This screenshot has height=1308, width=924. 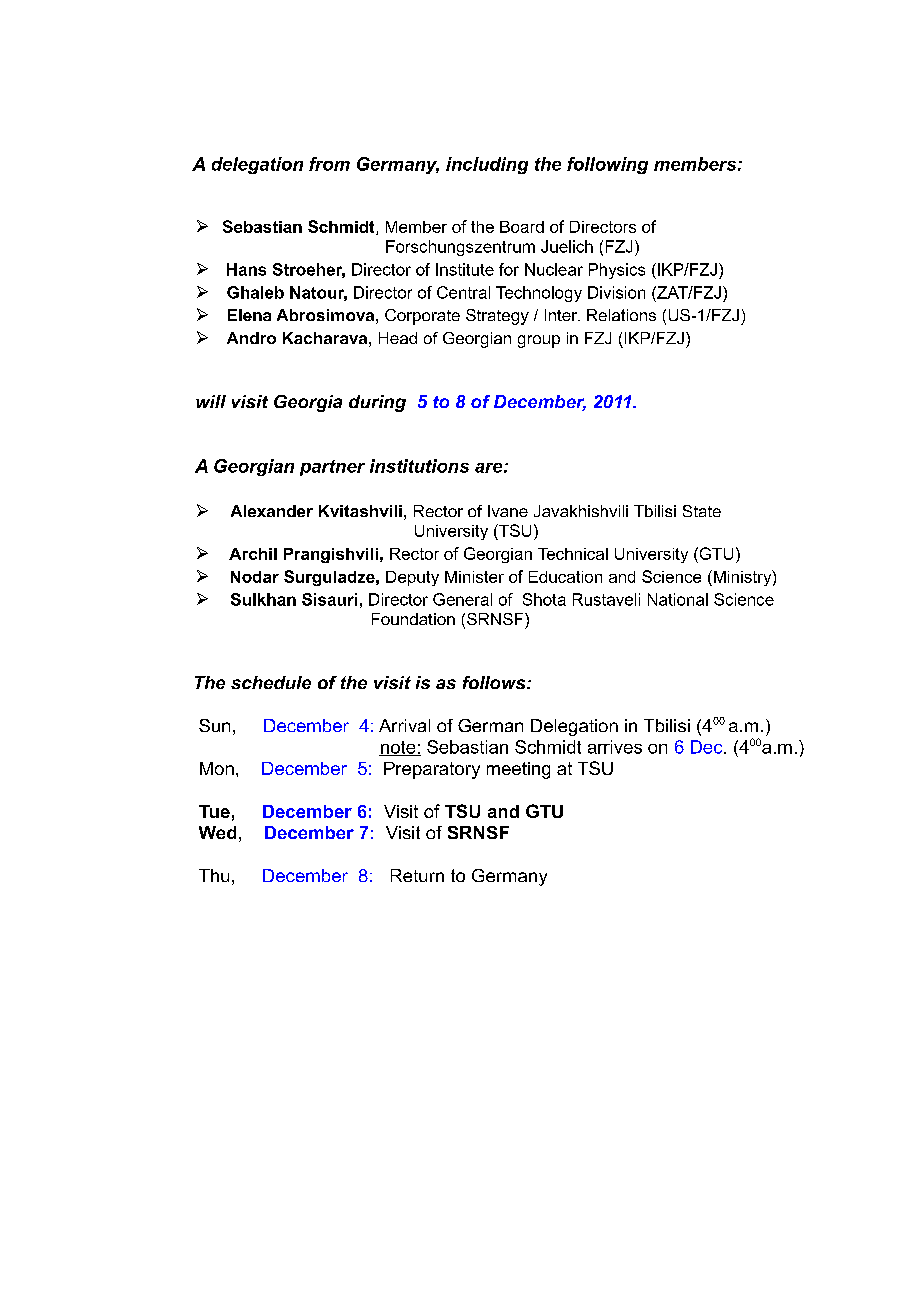 What do you see at coordinates (329, 164) in the screenshot?
I see `from` at bounding box center [329, 164].
